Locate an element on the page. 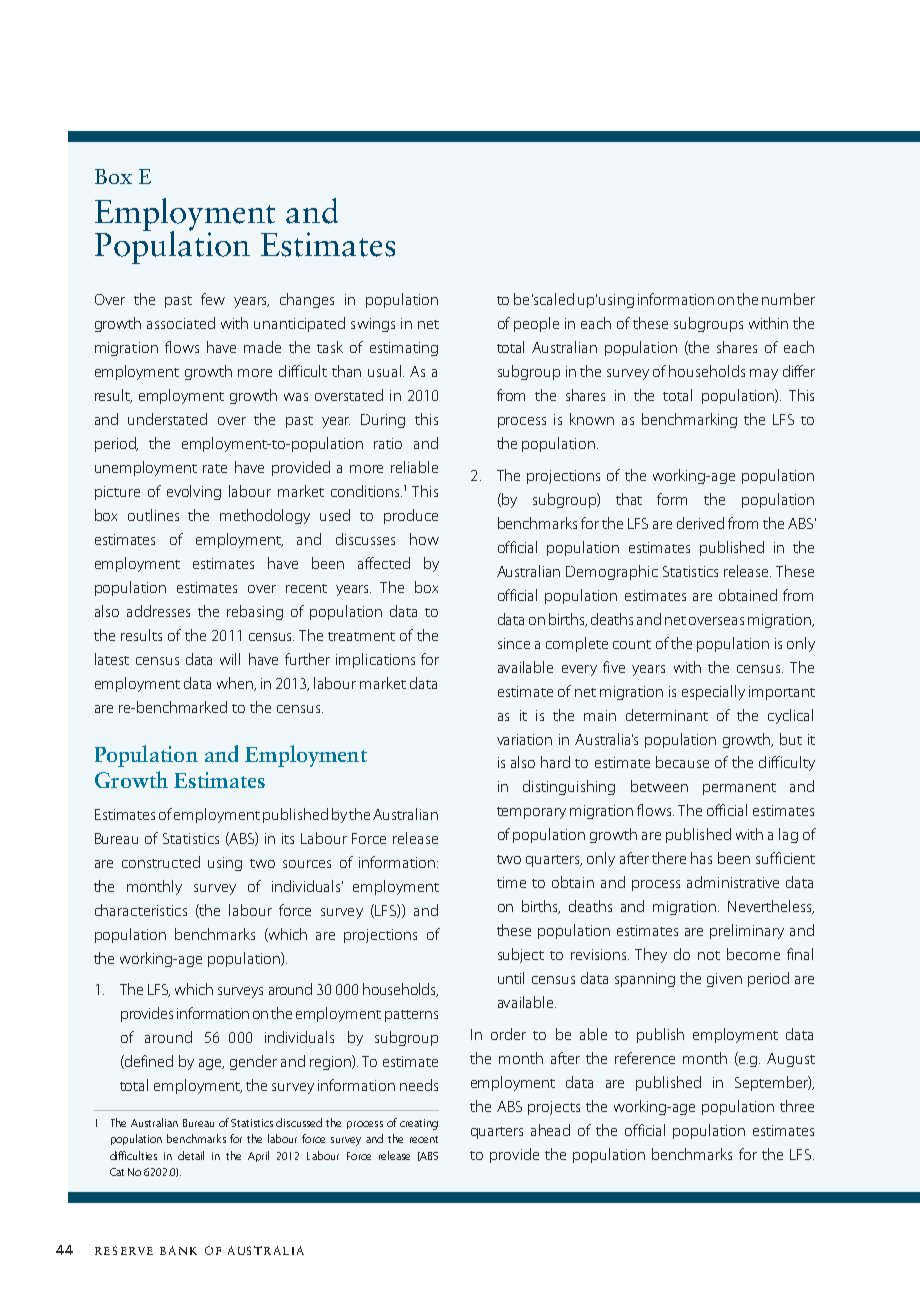 This page has width=920, height=1307. detail is located at coordinates (191, 1155).
